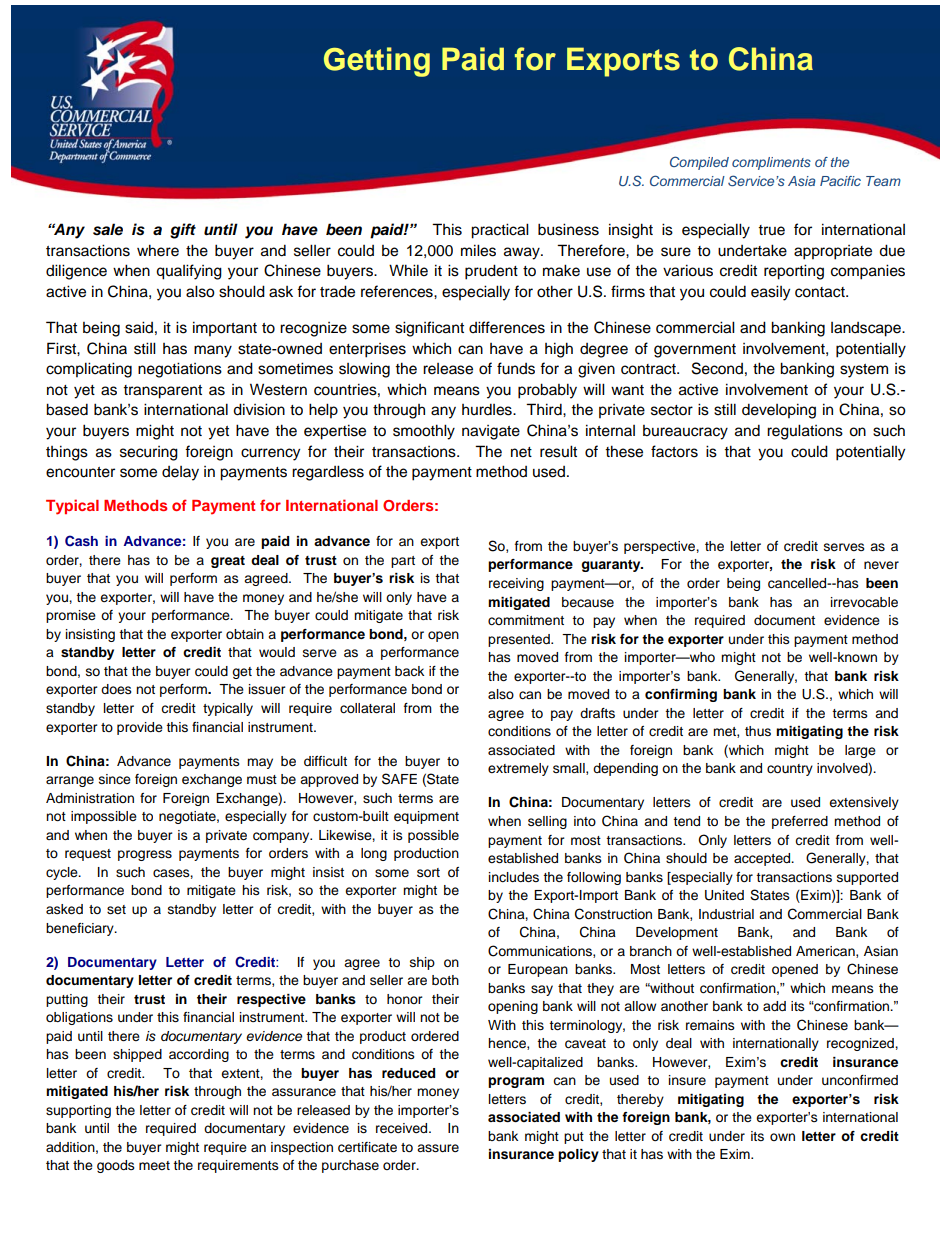  Describe the element at coordinates (864, 602) in the page. I see `irrevocable` at that location.
